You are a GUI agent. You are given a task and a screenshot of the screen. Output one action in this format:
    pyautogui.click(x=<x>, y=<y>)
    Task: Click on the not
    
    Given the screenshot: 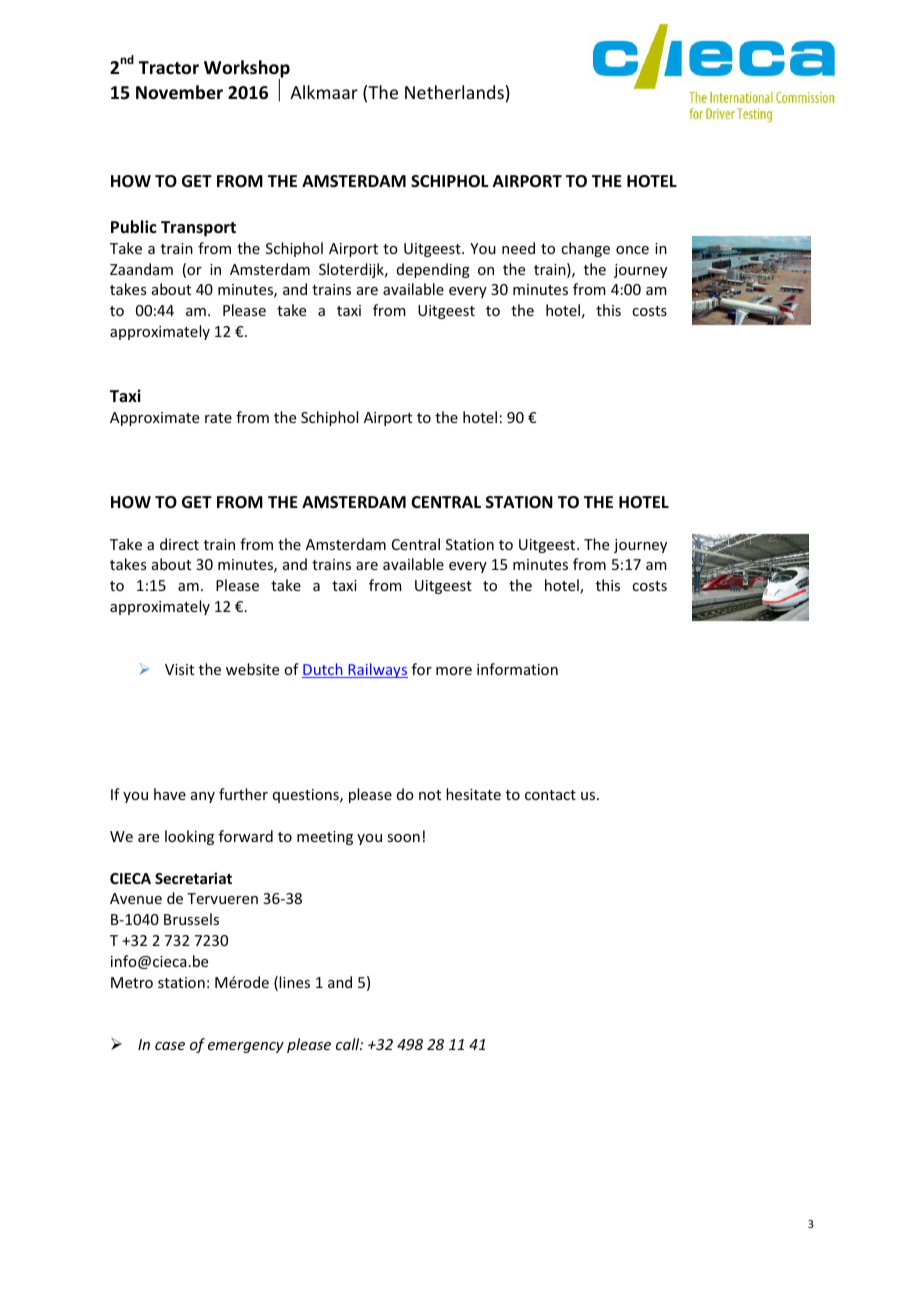 What is the action you would take?
    pyautogui.click(x=430, y=795)
